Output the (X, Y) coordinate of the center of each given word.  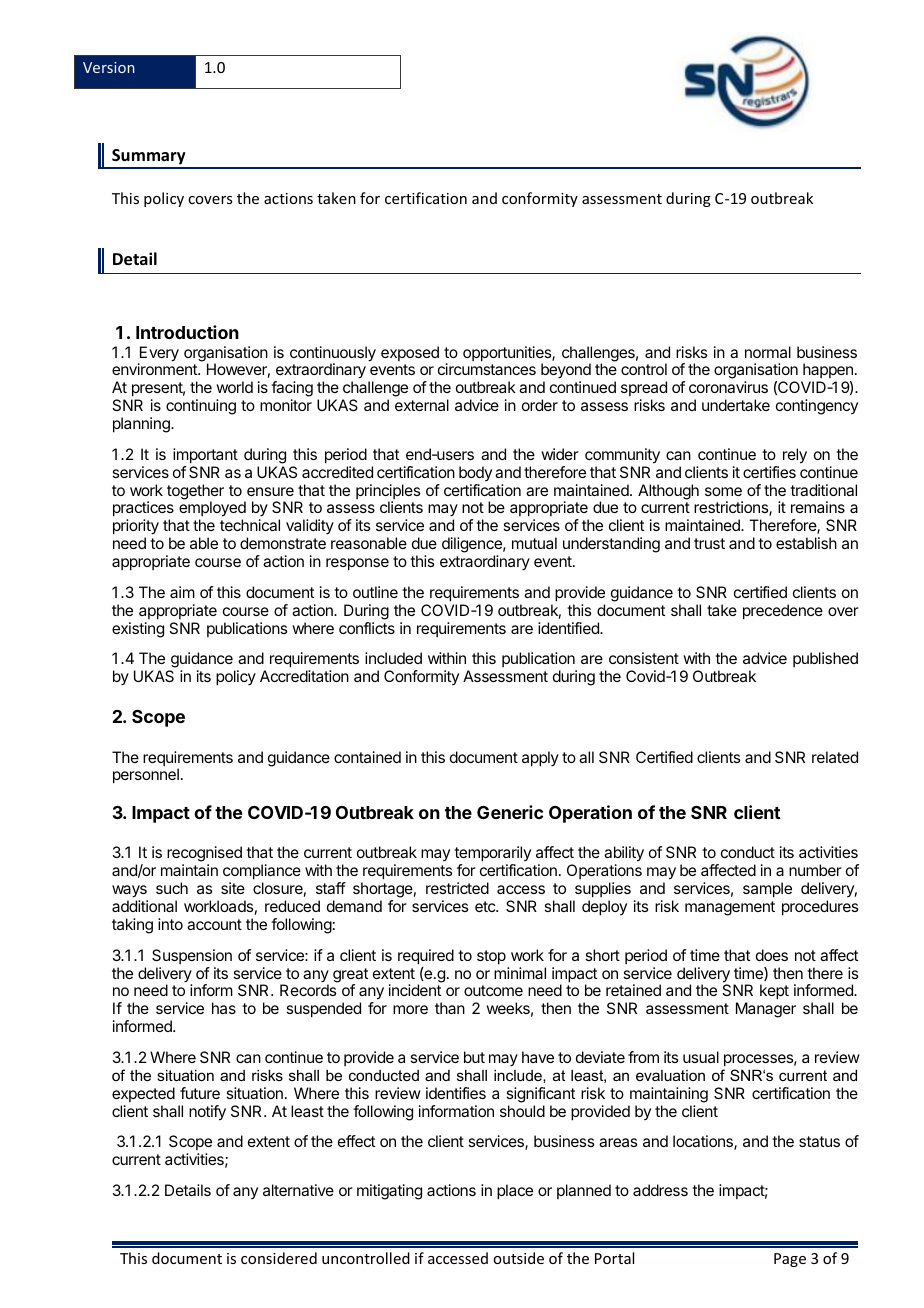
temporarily (492, 854)
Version (109, 67)
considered (279, 1258)
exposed (410, 353)
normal (768, 352)
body (475, 473)
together (195, 493)
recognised (204, 854)
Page (790, 1260)
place (515, 1192)
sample (767, 890)
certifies (769, 472)
